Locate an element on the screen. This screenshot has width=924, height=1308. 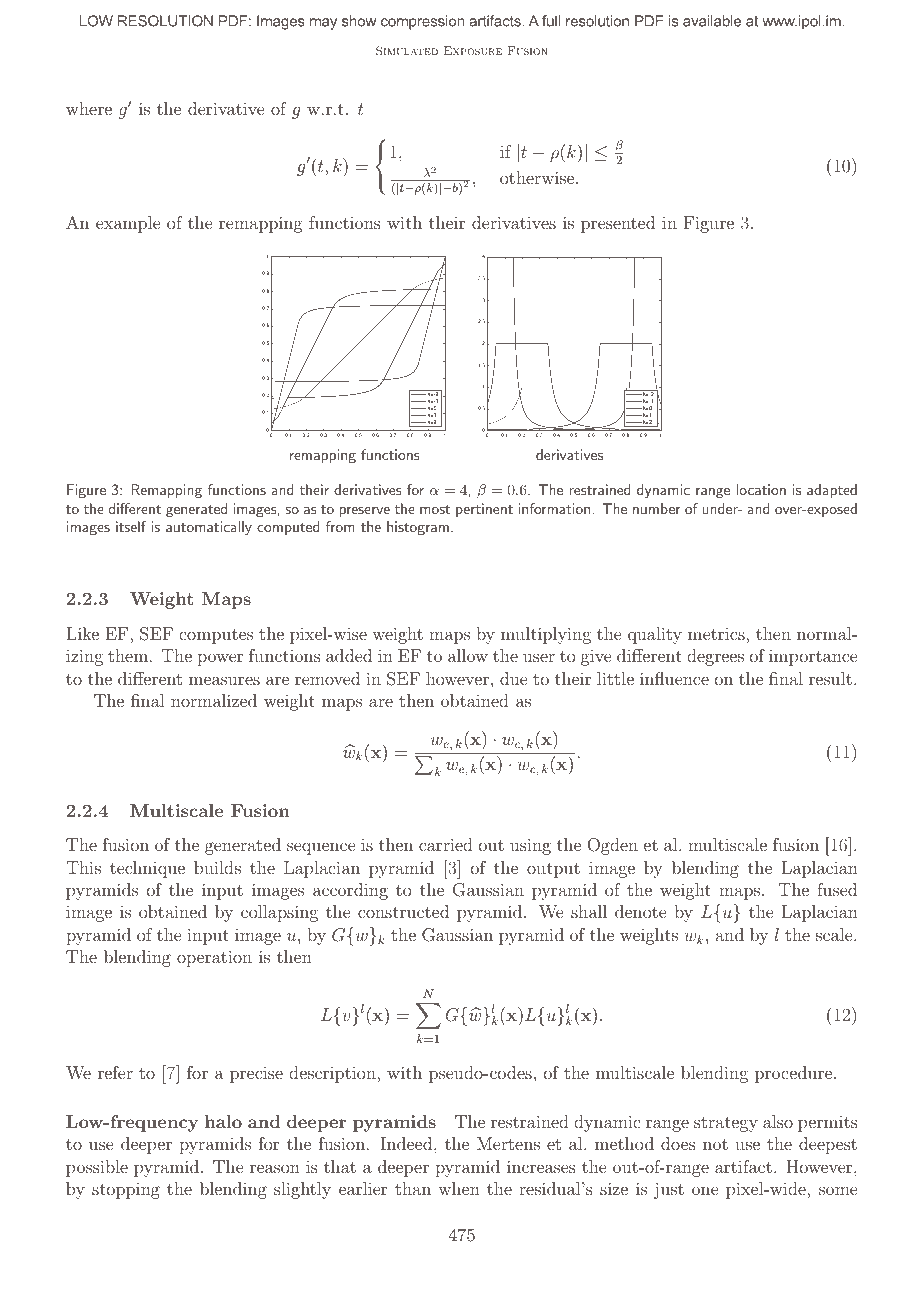
Exposure is located at coordinates (473, 50).
